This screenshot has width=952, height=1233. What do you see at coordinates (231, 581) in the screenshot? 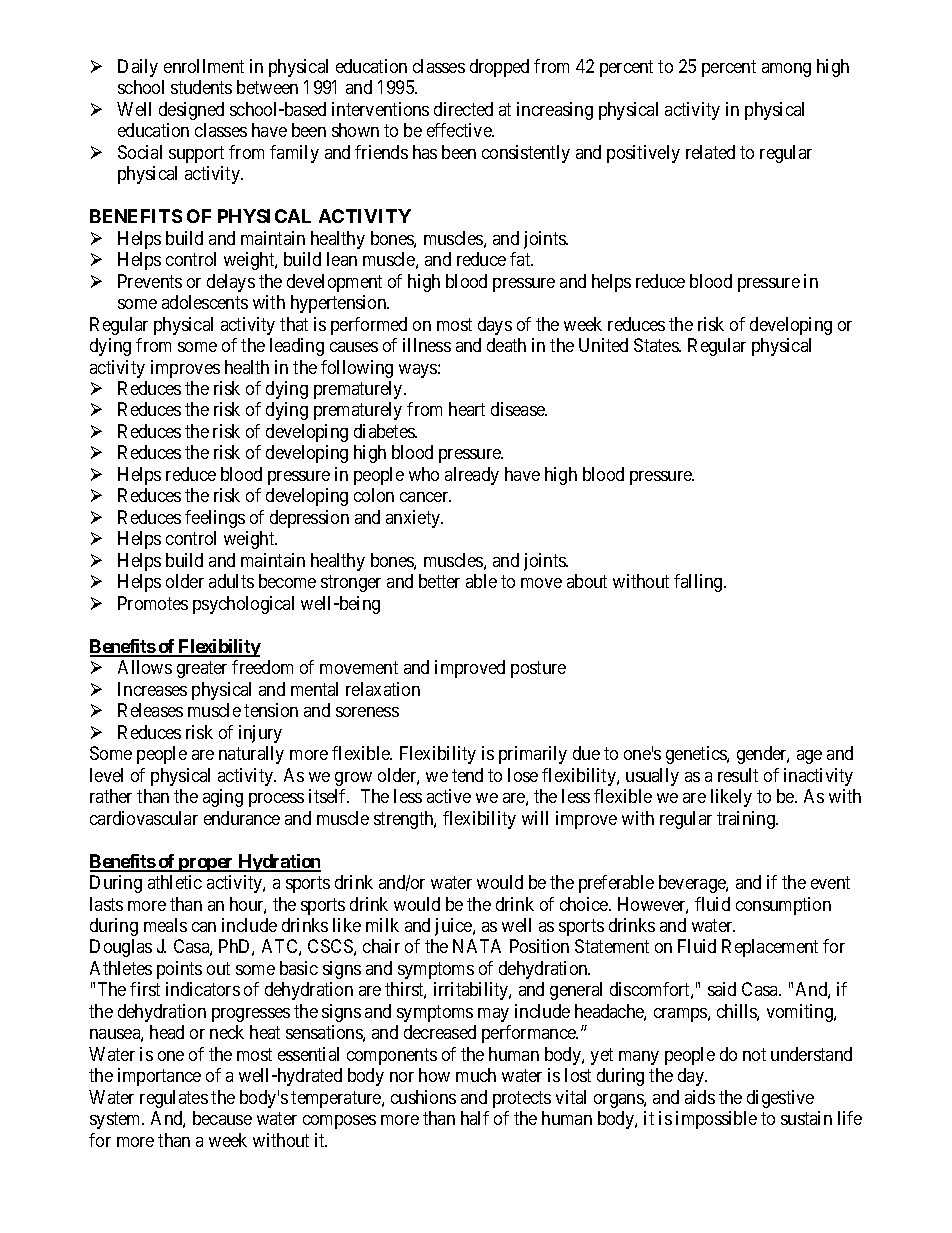
I see `adults` at bounding box center [231, 581].
